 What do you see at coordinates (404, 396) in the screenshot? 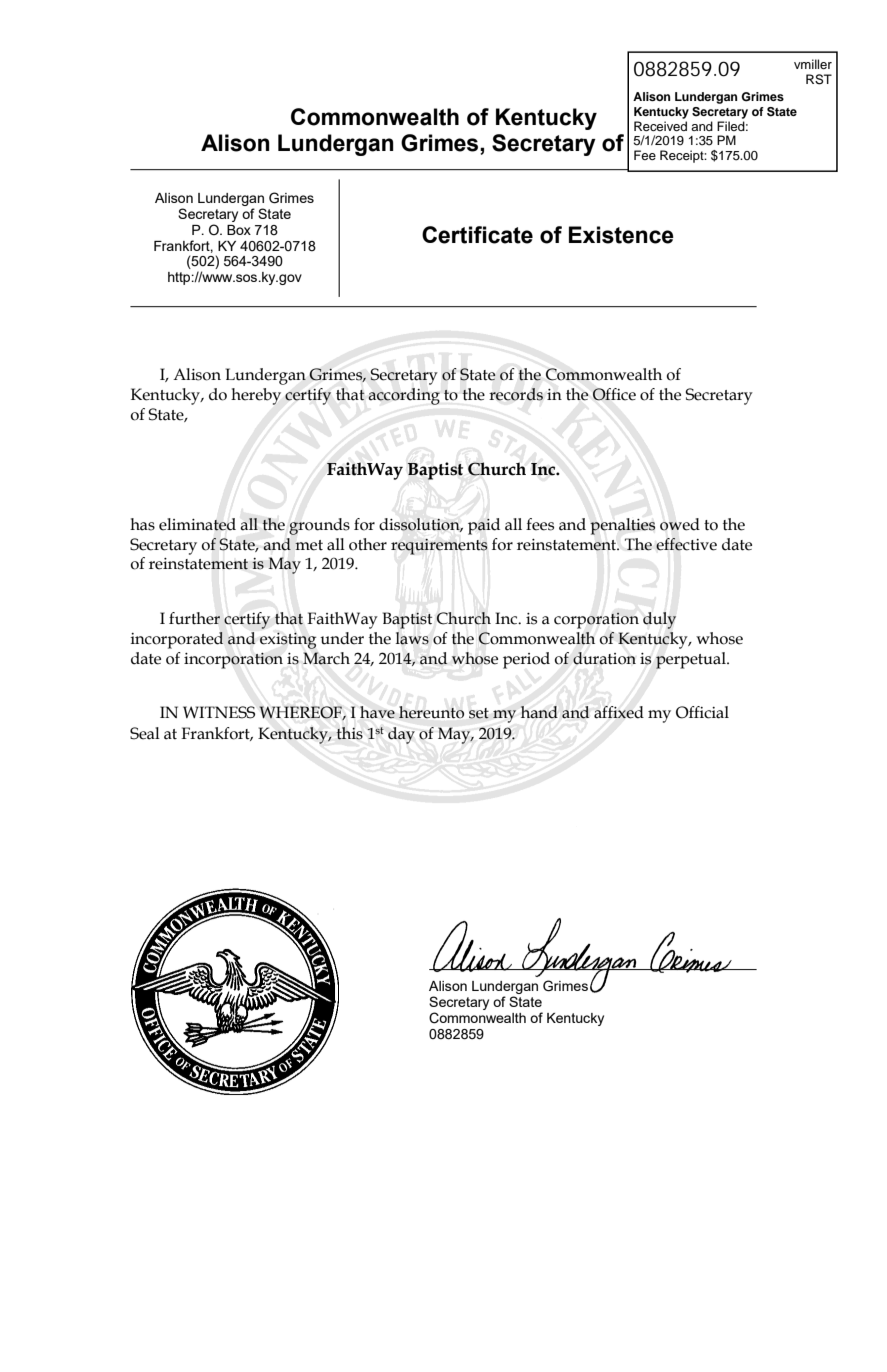
I see `according` at bounding box center [404, 396].
